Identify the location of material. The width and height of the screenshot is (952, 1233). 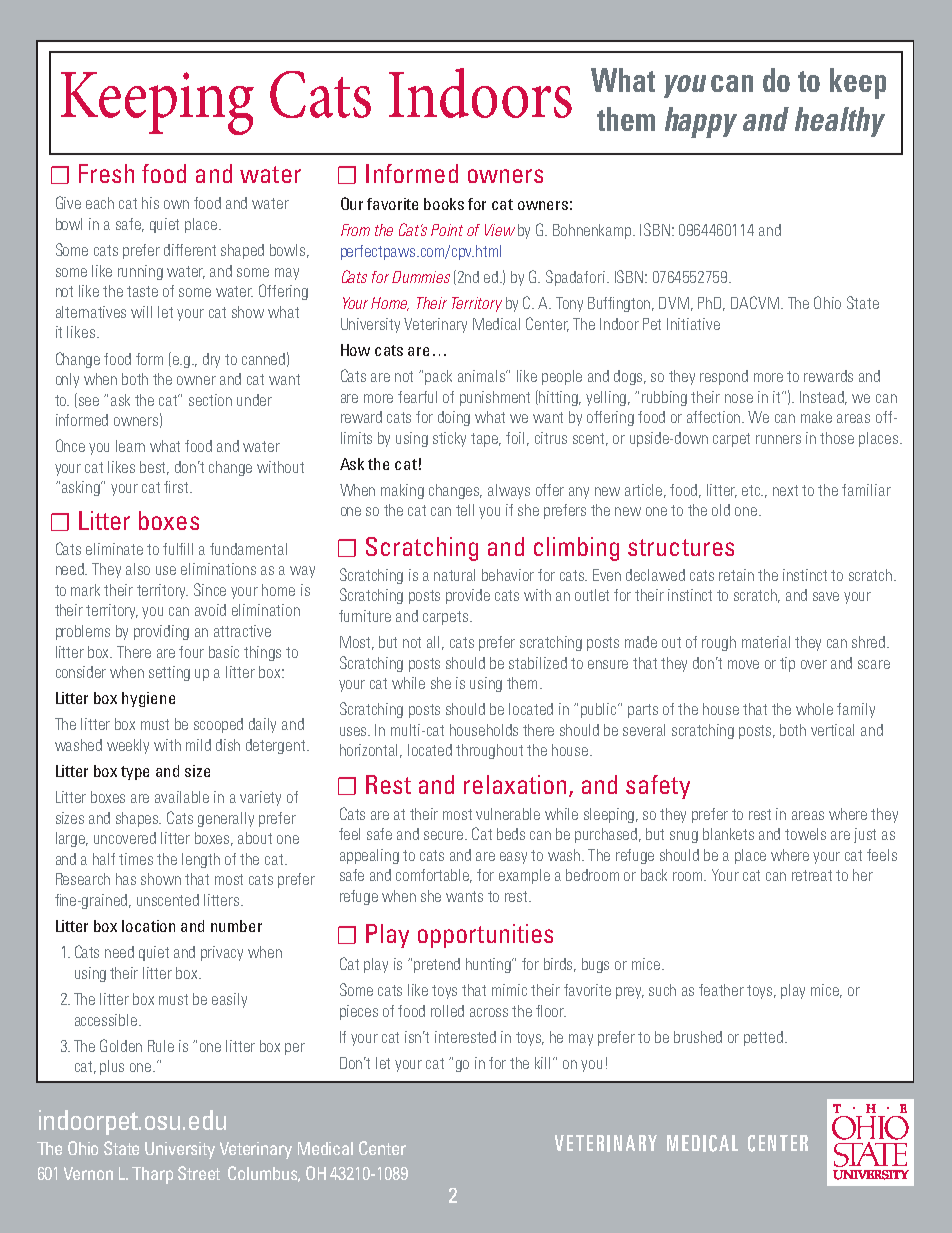
(766, 642).
